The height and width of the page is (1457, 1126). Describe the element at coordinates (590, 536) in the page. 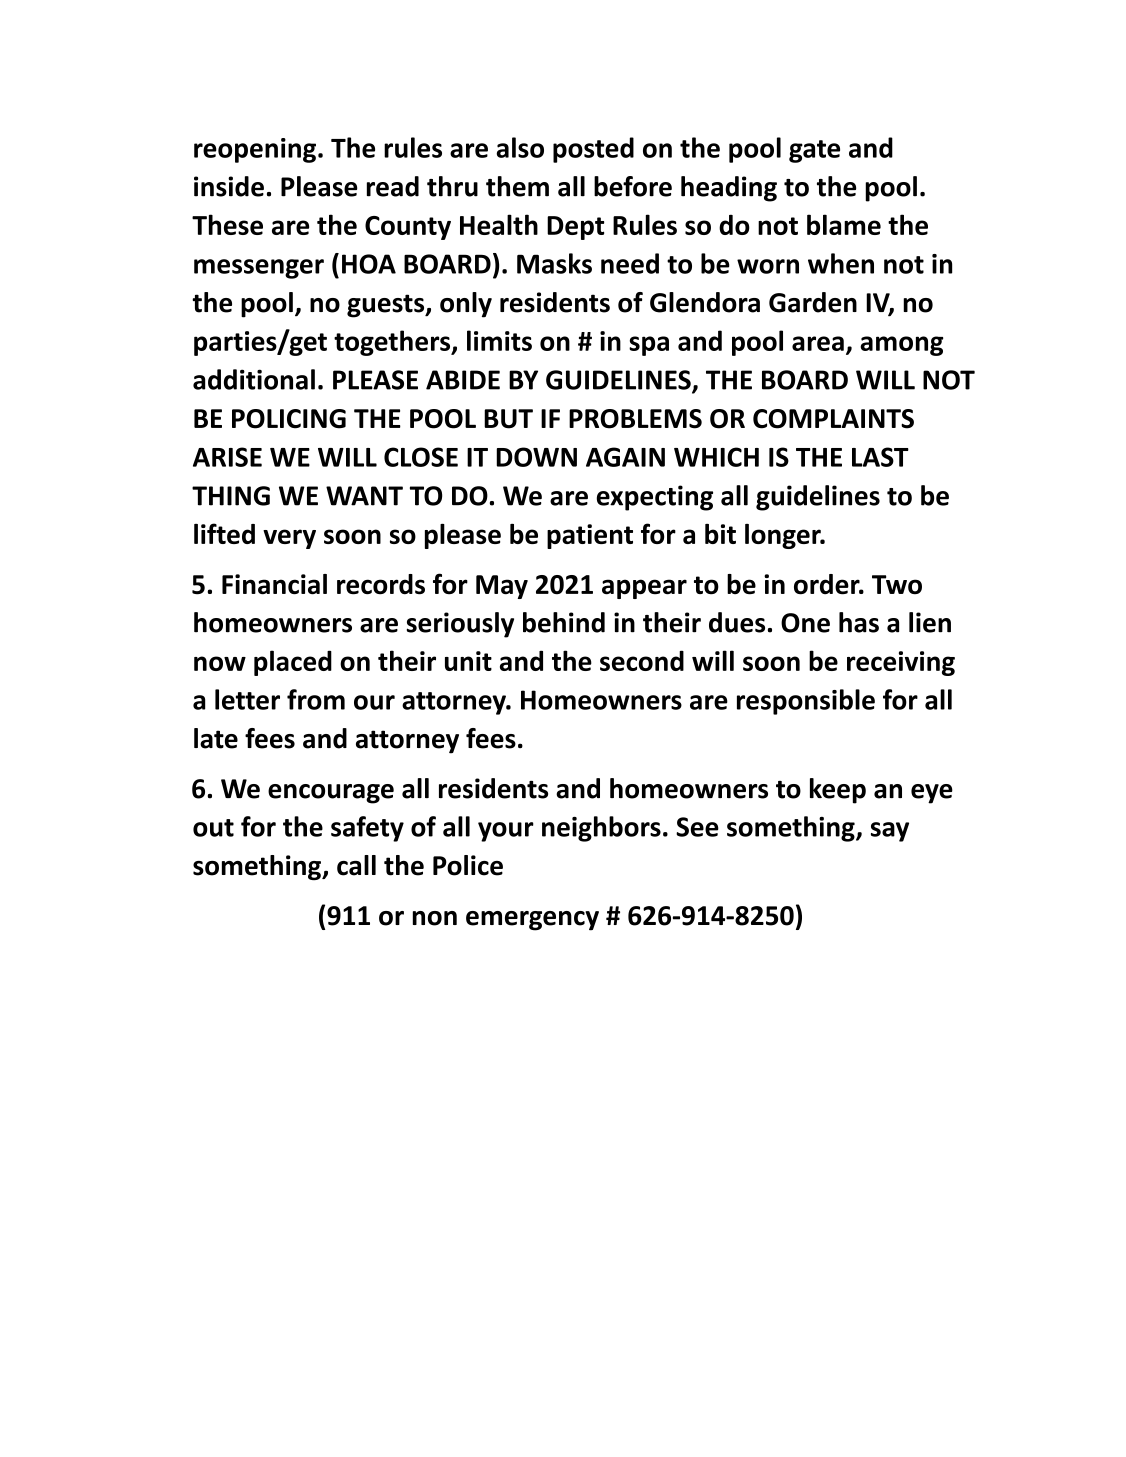

I see `patient` at that location.
